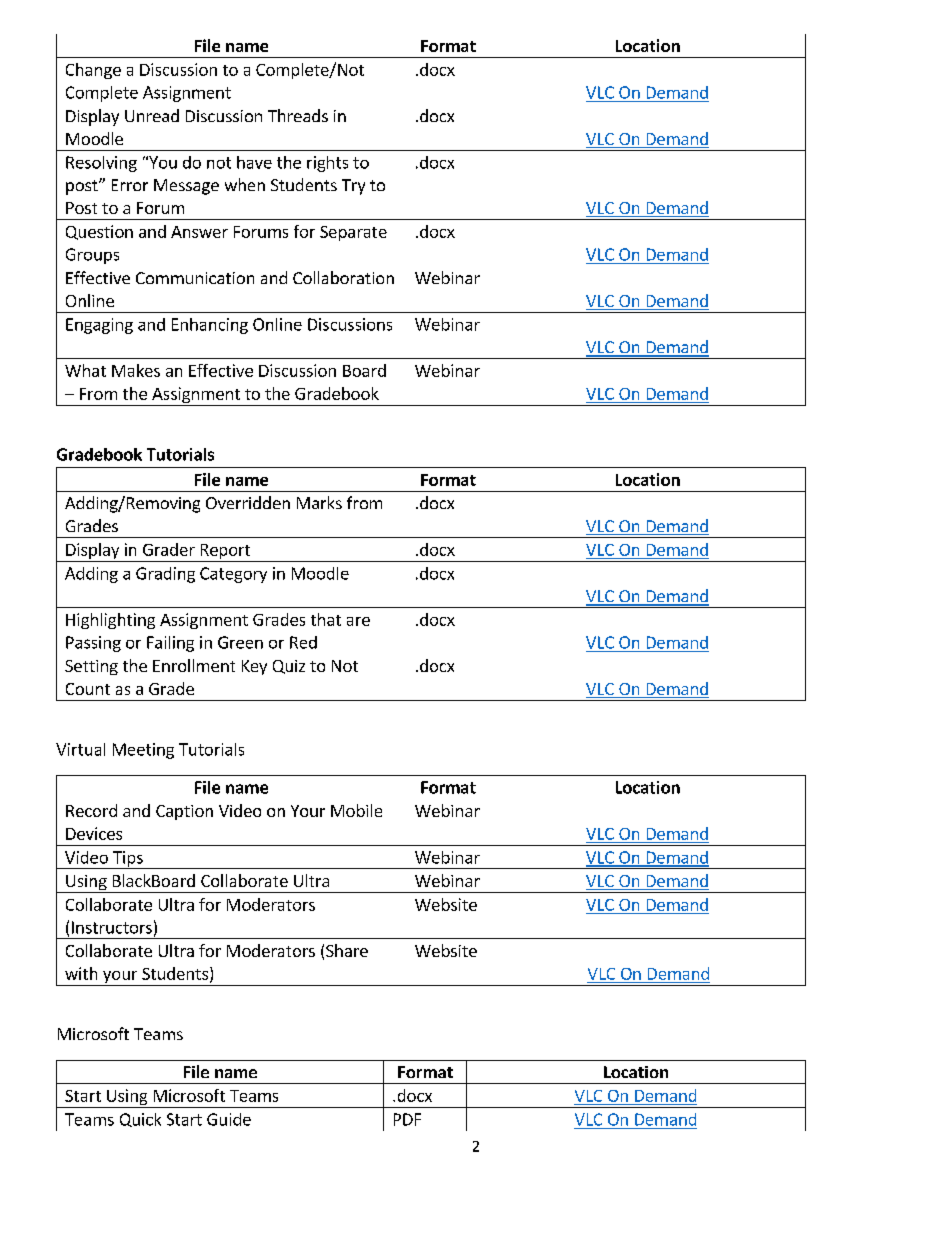 The height and width of the document is (1233, 952). I want to click on Collaboration, so click(343, 277).
